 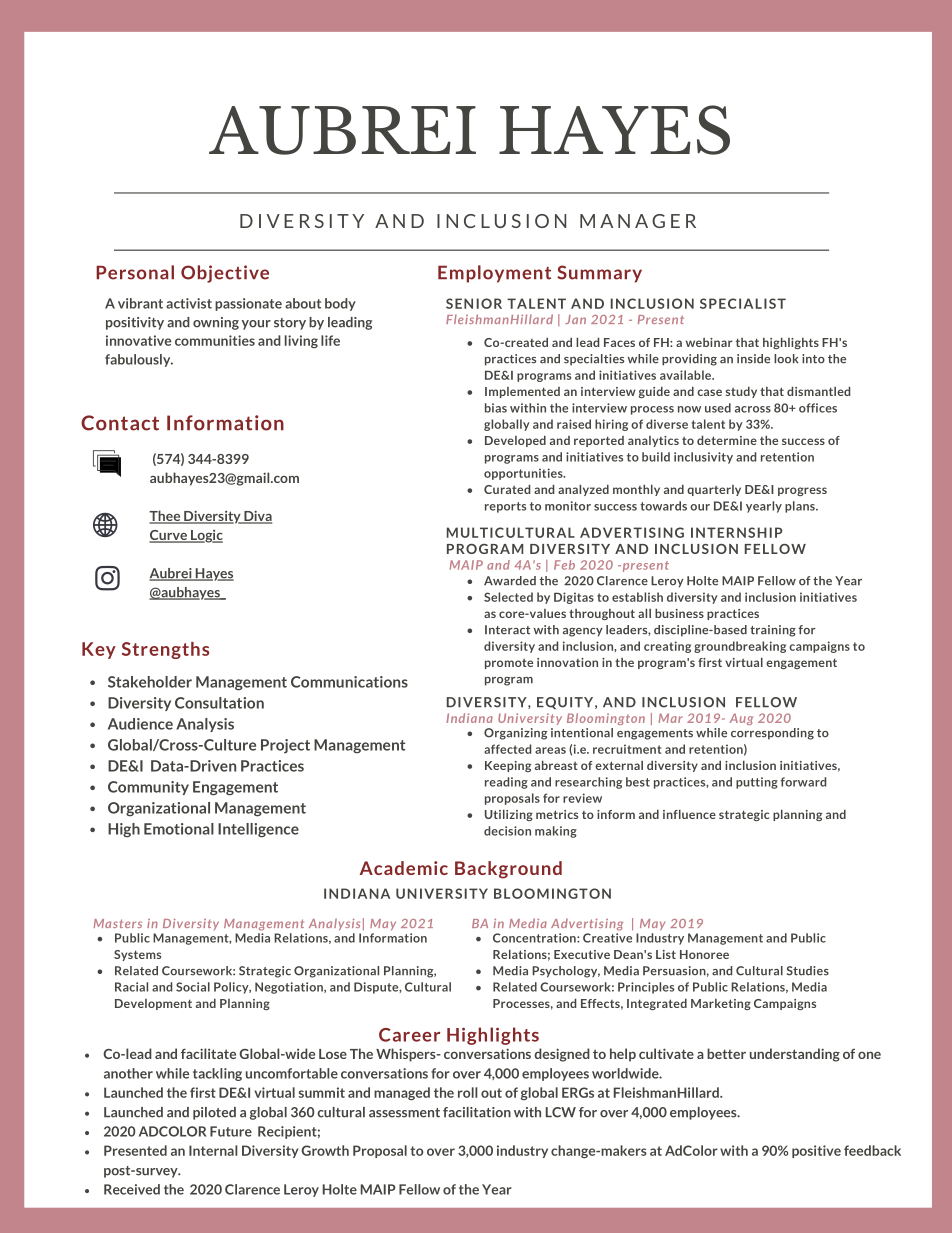 What do you see at coordinates (189, 303) in the page?
I see `activist` at bounding box center [189, 303].
